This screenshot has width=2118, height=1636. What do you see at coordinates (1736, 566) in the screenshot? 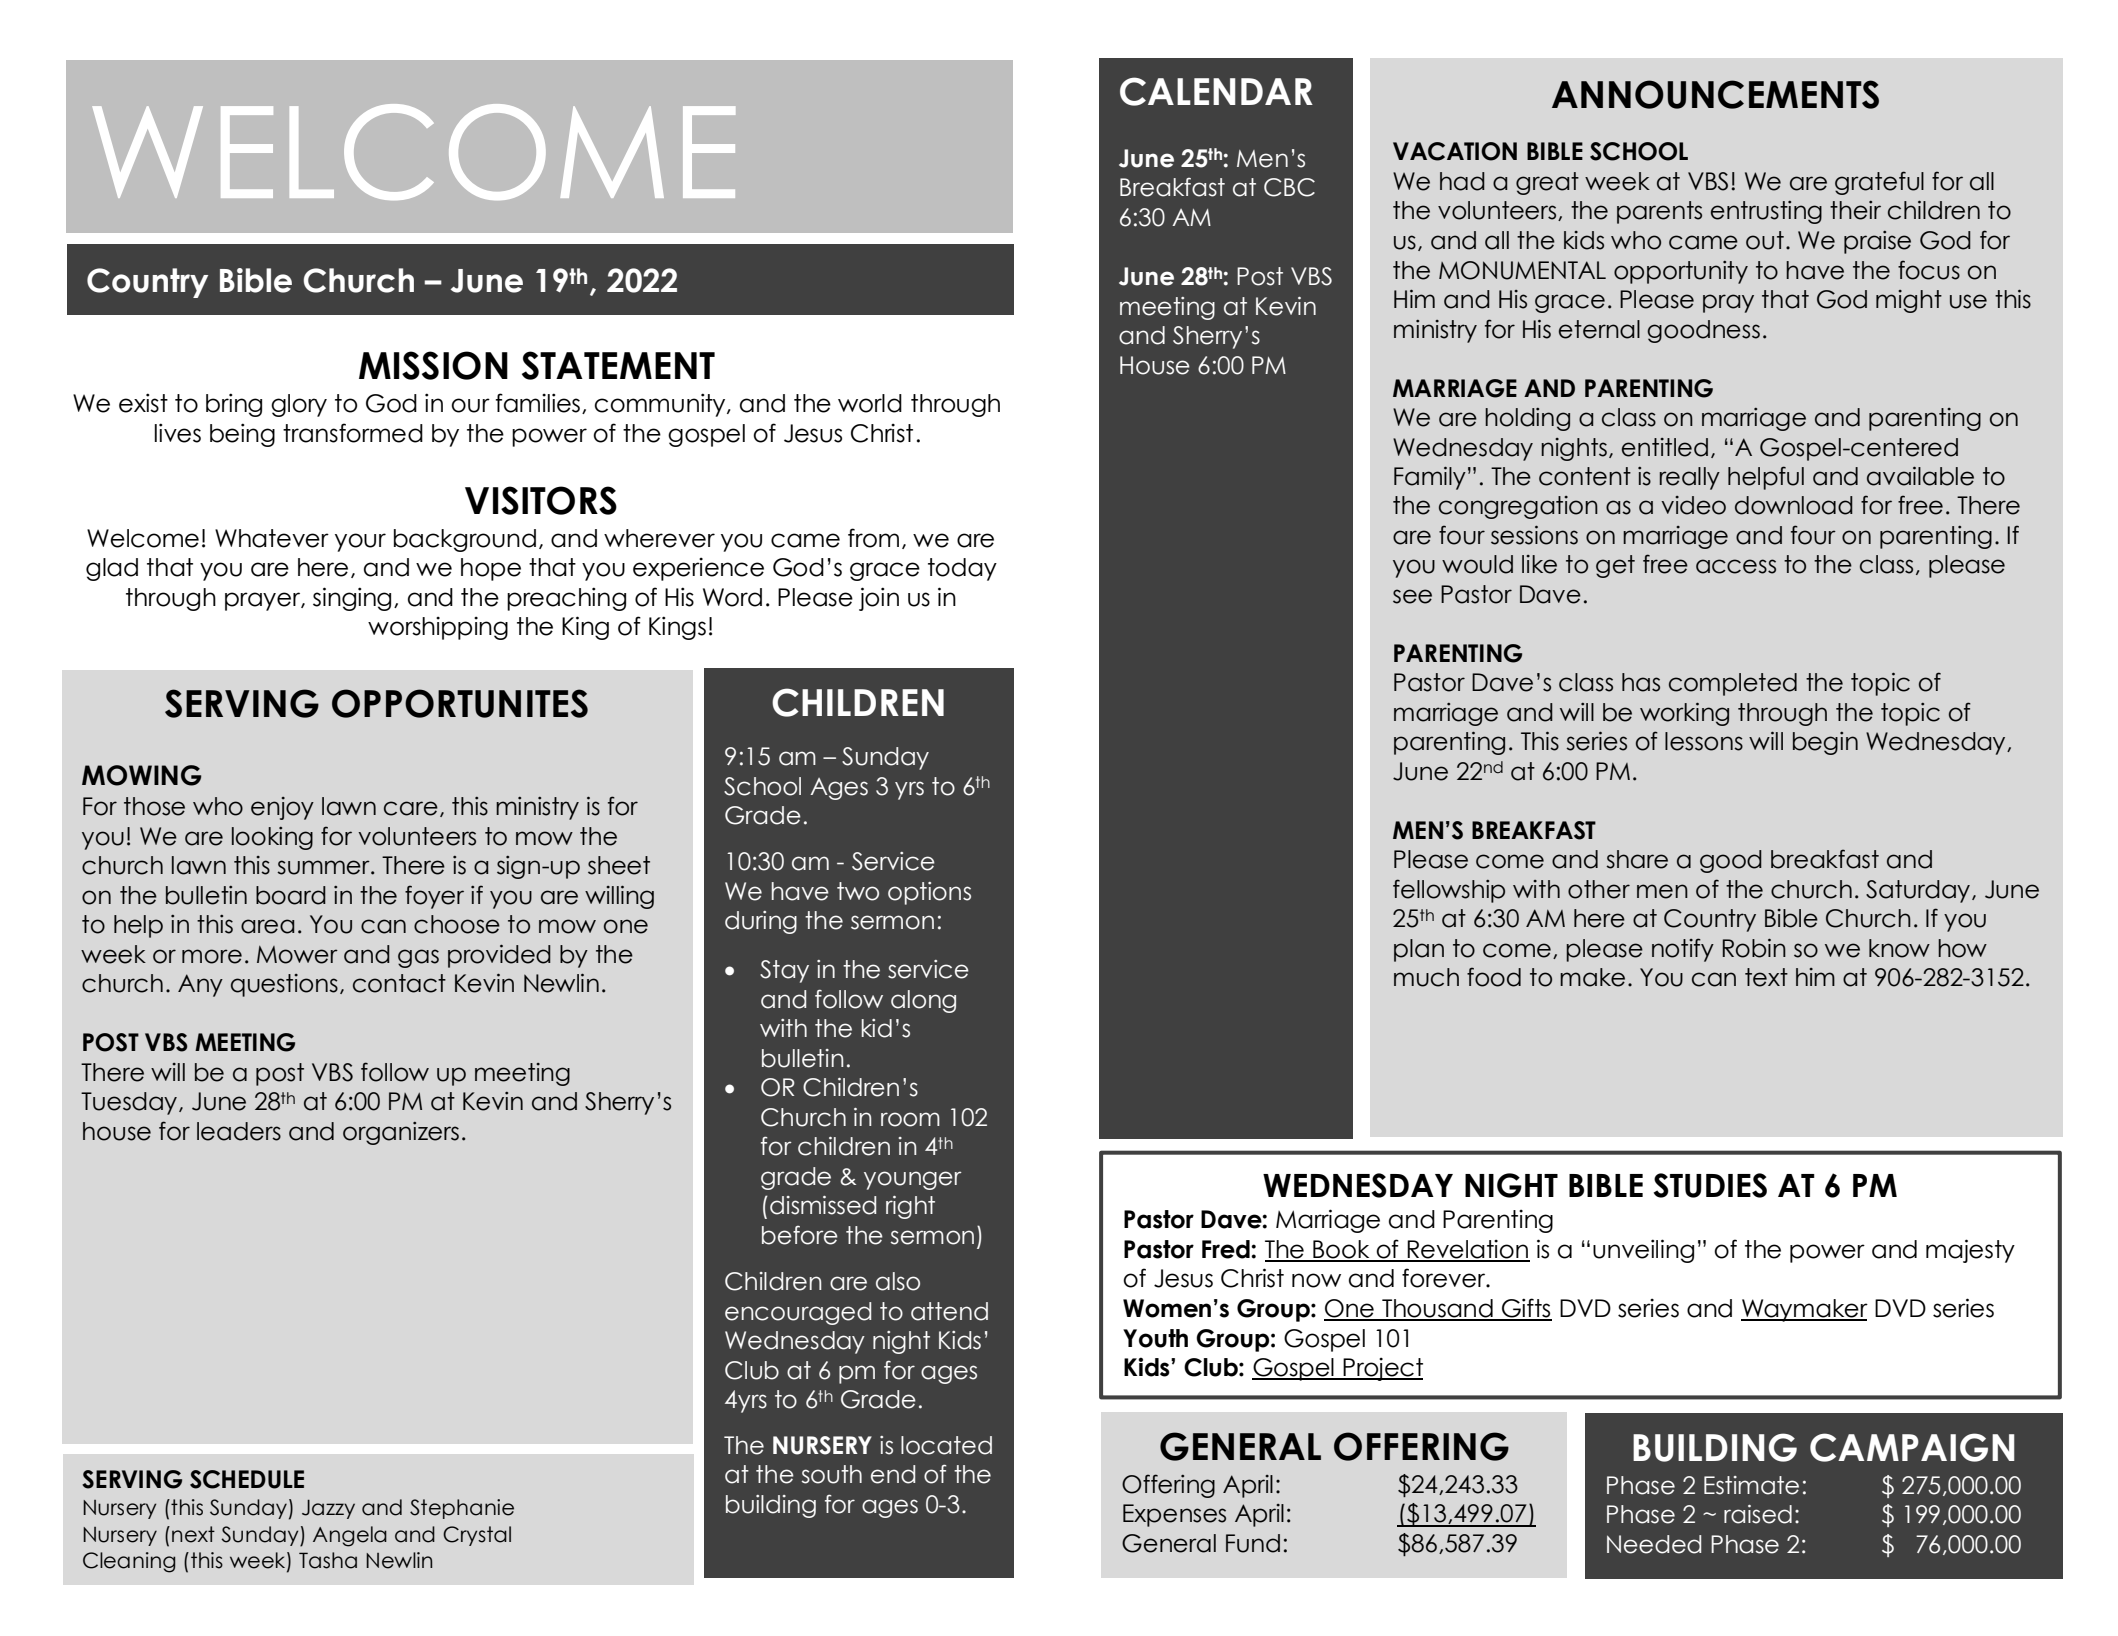
I see `access` at bounding box center [1736, 566].
